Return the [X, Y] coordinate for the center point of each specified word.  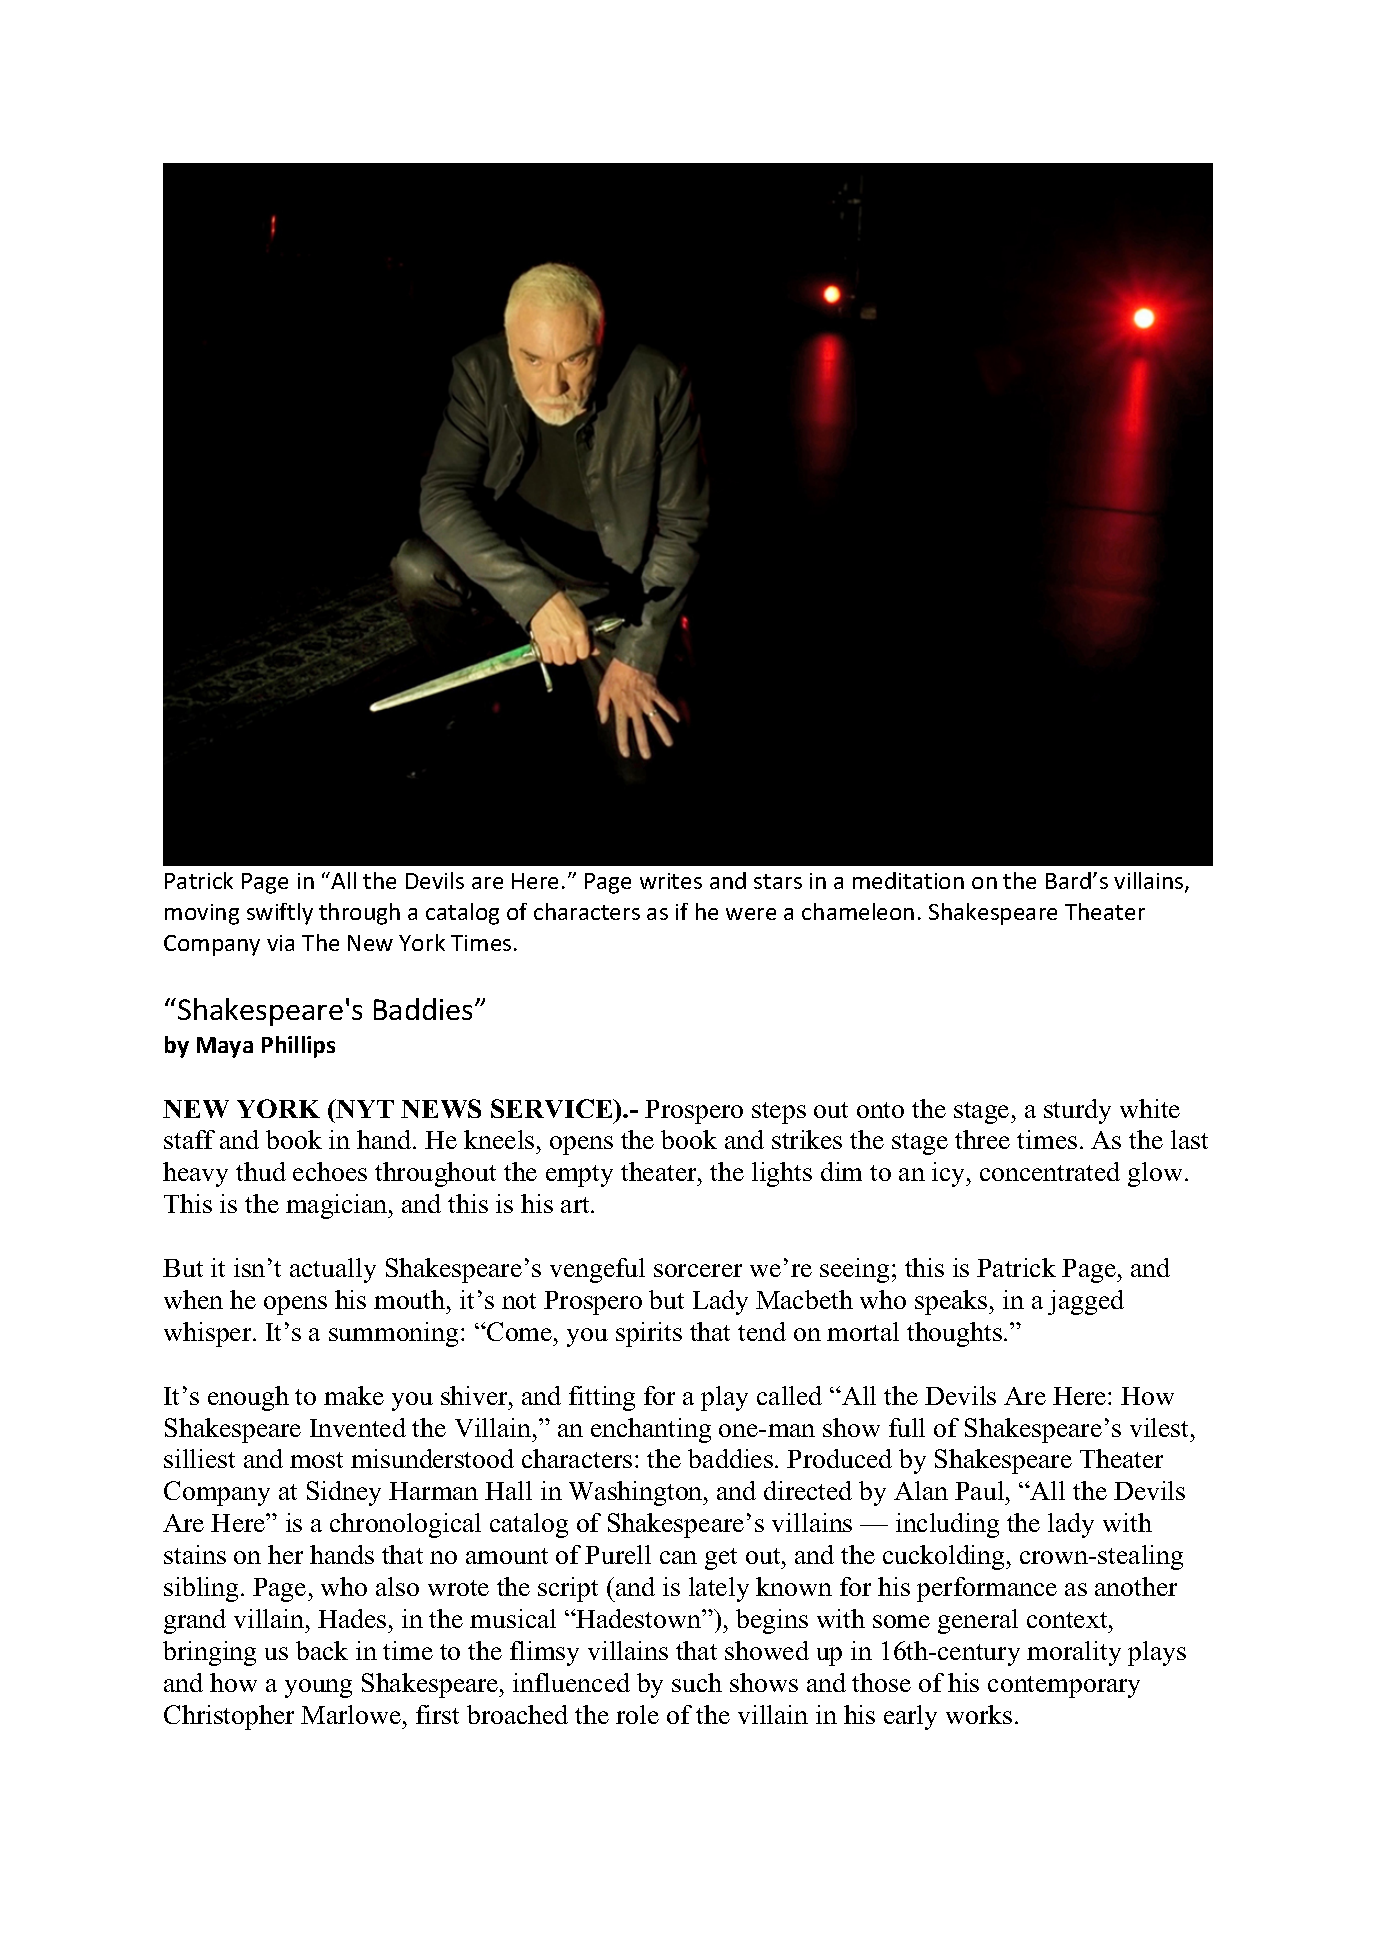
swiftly [280, 914]
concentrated [1050, 1171]
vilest [1161, 1427]
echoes [330, 1171]
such [697, 1682]
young [318, 1688]
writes [671, 881]
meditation [908, 880]
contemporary [1064, 1687]
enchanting [651, 1430]
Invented [358, 1427]
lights [782, 1174]
